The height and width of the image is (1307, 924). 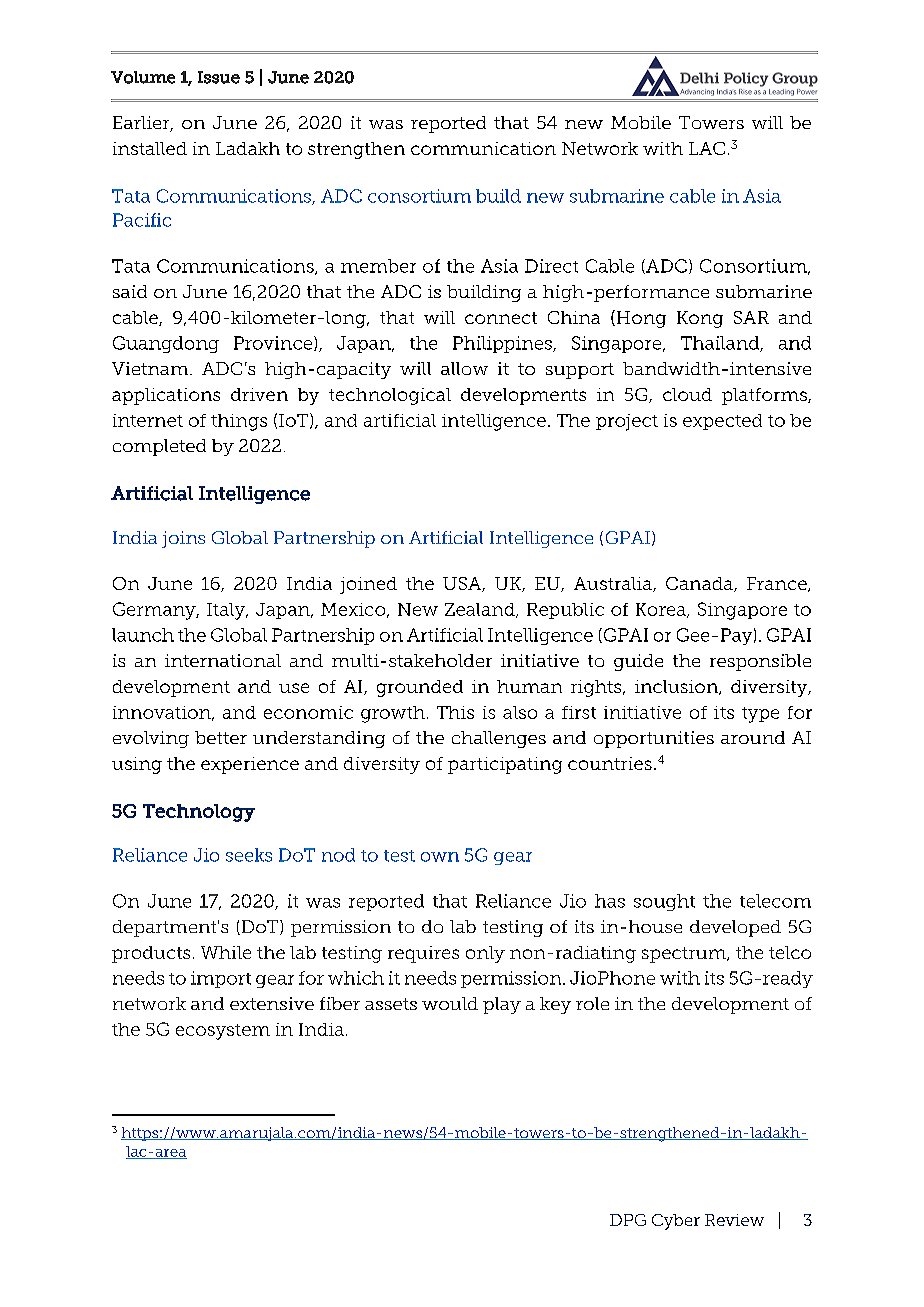 What do you see at coordinates (760, 662) in the image?
I see `responsible` at bounding box center [760, 662].
